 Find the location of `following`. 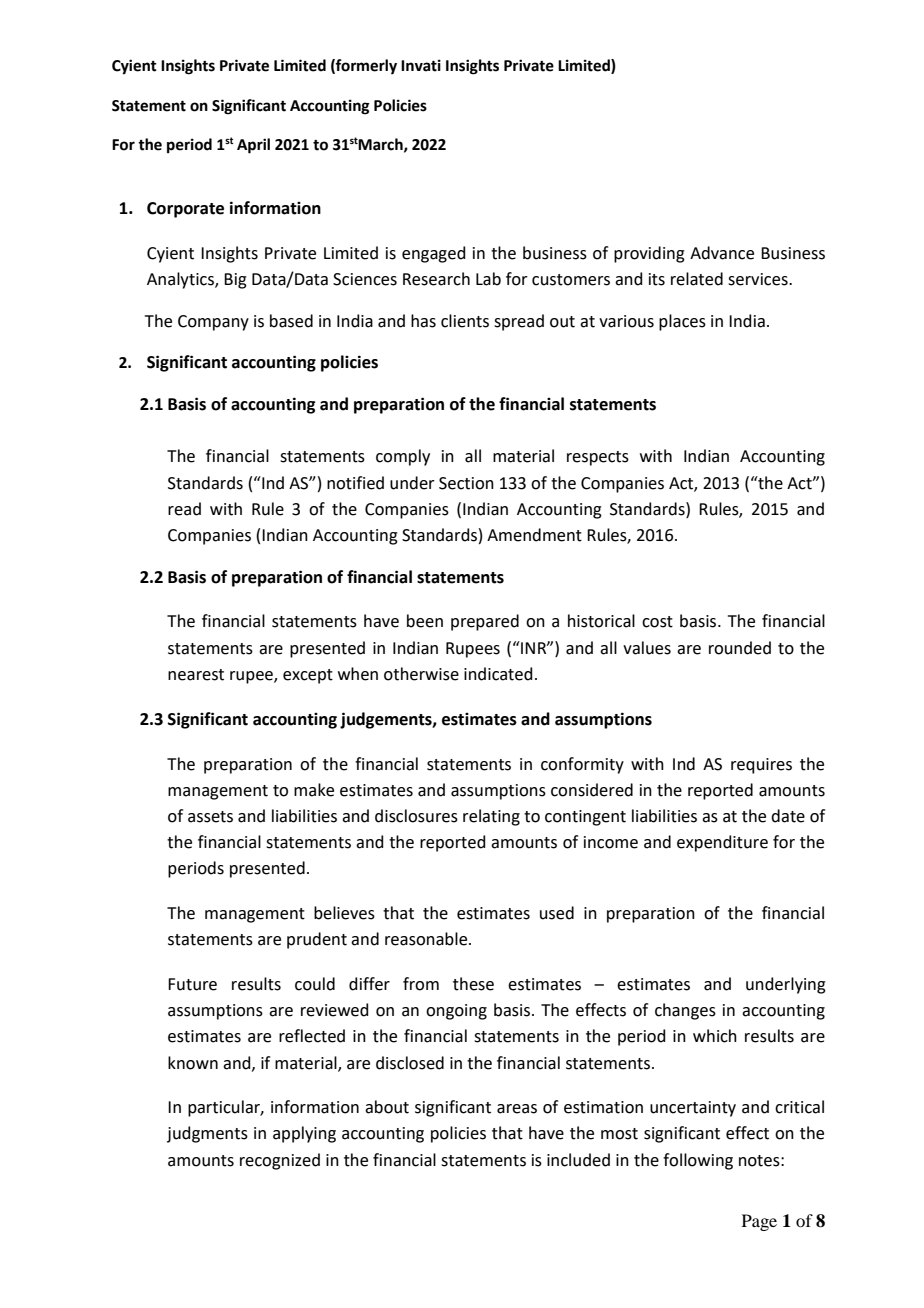

following is located at coordinates (698, 1161).
